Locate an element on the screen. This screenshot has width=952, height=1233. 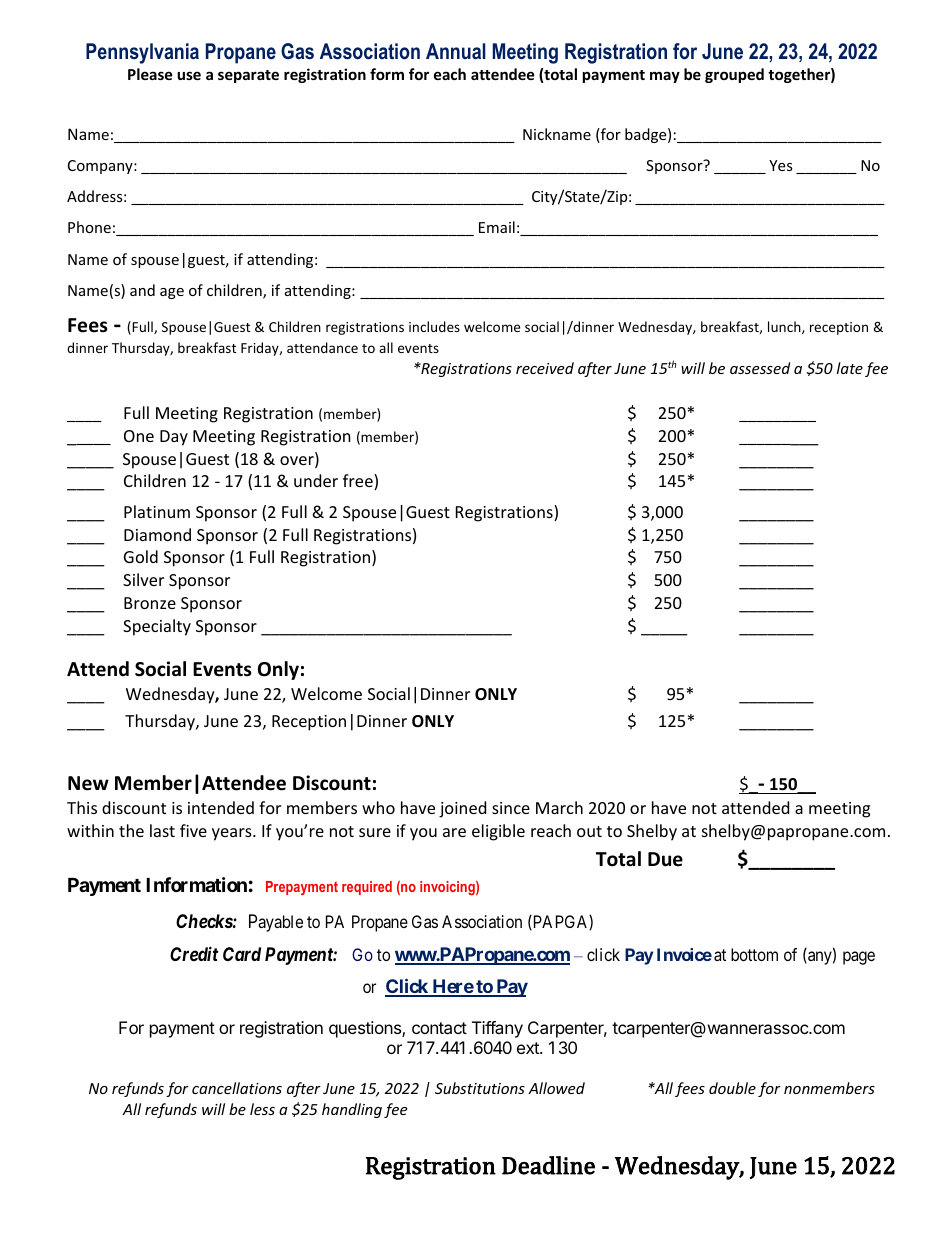
cancellations is located at coordinates (237, 1088).
